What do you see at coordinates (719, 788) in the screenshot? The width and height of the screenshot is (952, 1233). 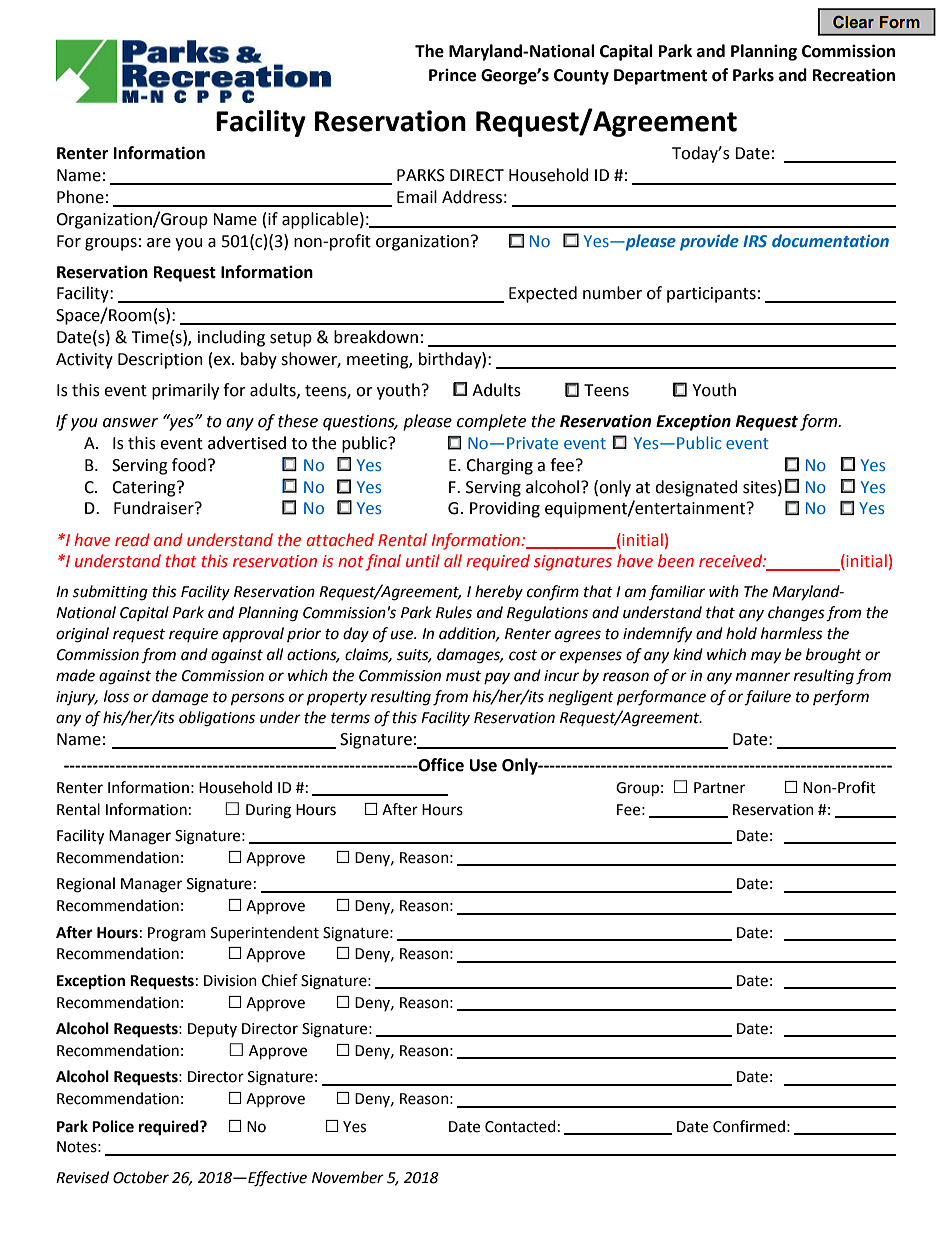 I see `Partner` at bounding box center [719, 788].
